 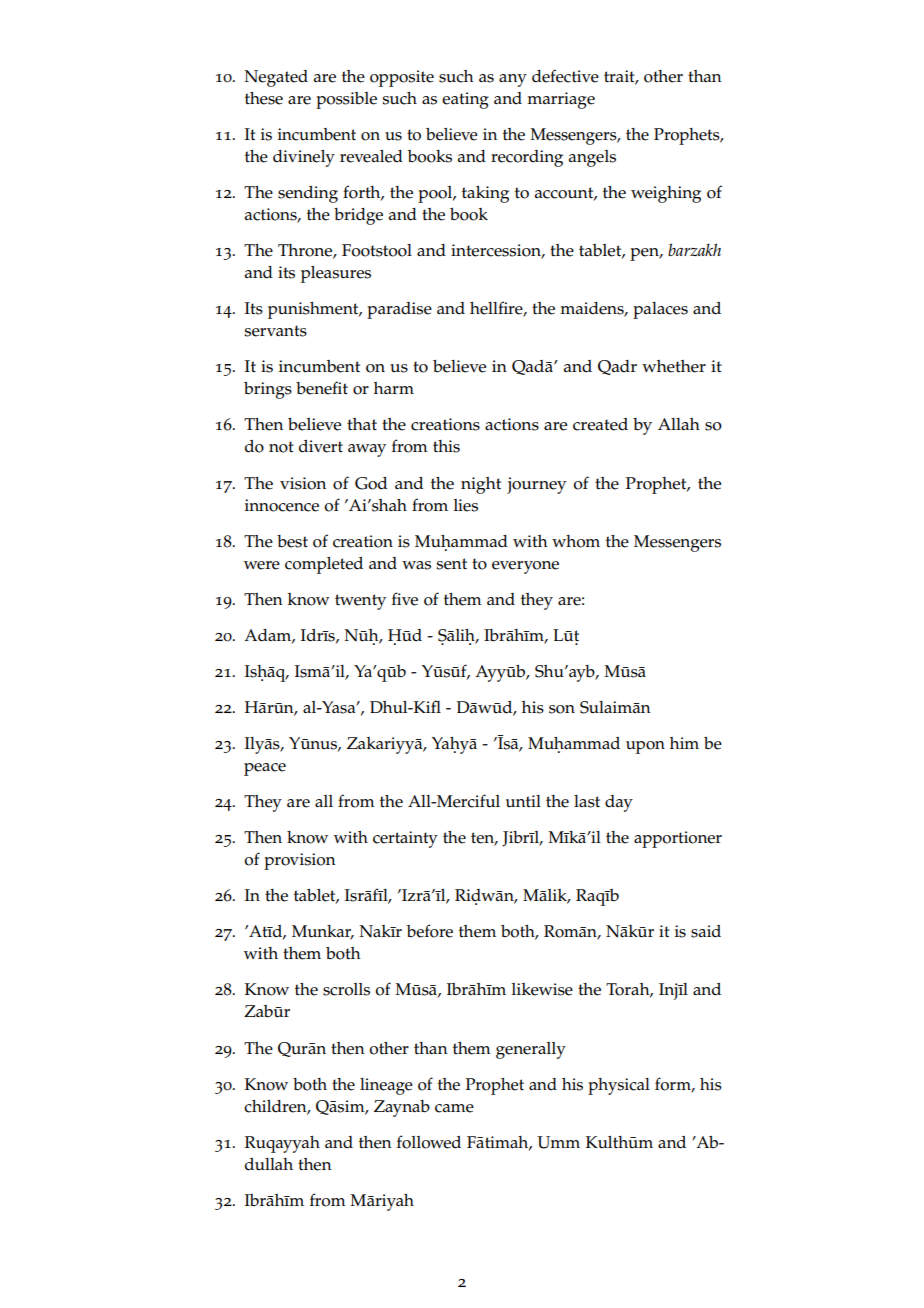 I want to click on palaces, so click(x=660, y=310).
